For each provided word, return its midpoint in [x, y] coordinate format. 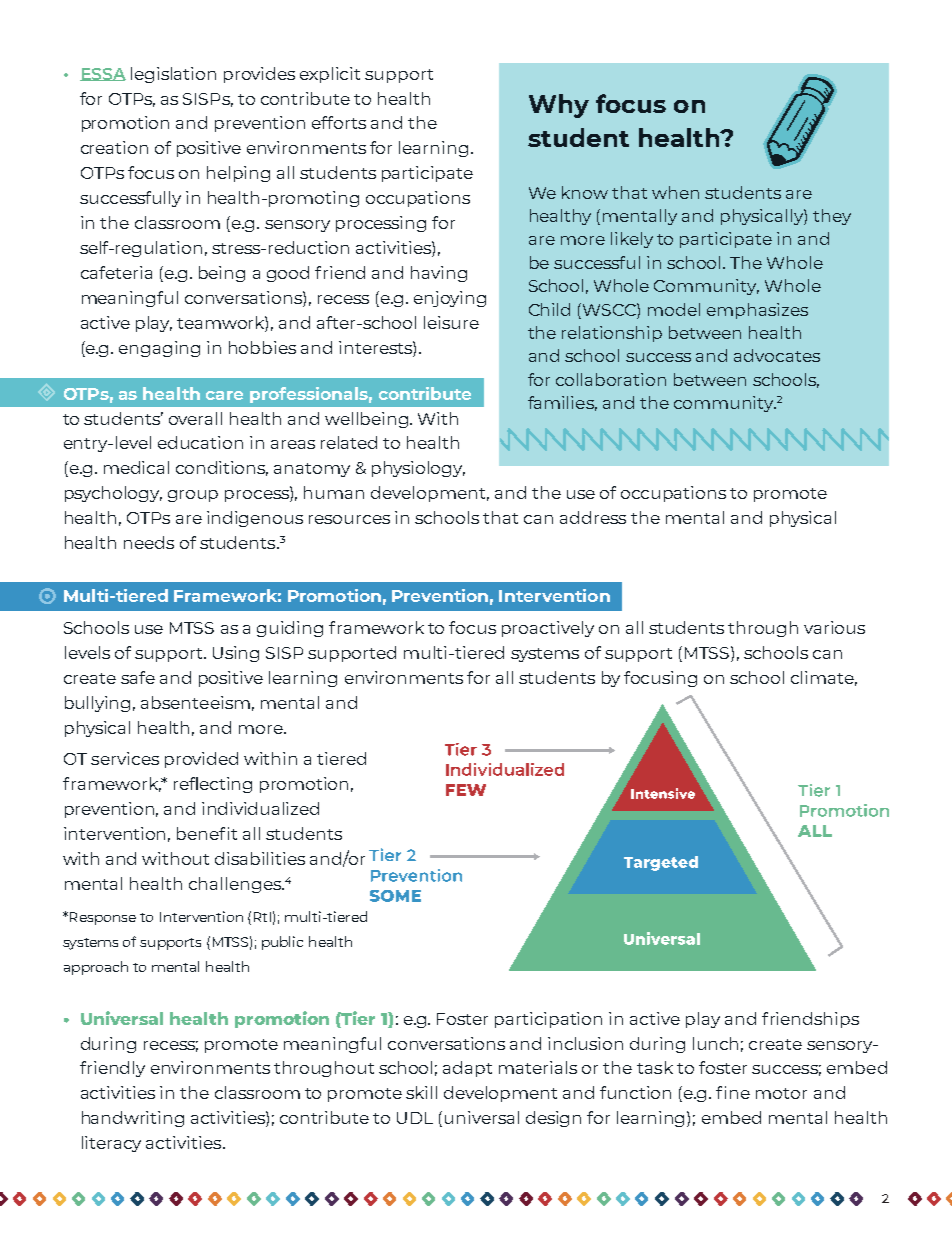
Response [103, 918]
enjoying [450, 299]
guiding [290, 629]
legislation [173, 75]
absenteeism [195, 702]
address [593, 517]
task [655, 1067]
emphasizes [757, 311]
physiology [418, 469]
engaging [159, 349]
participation [548, 1020]
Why [559, 106]
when [675, 192]
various [834, 627]
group [193, 496]
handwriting [133, 1119]
